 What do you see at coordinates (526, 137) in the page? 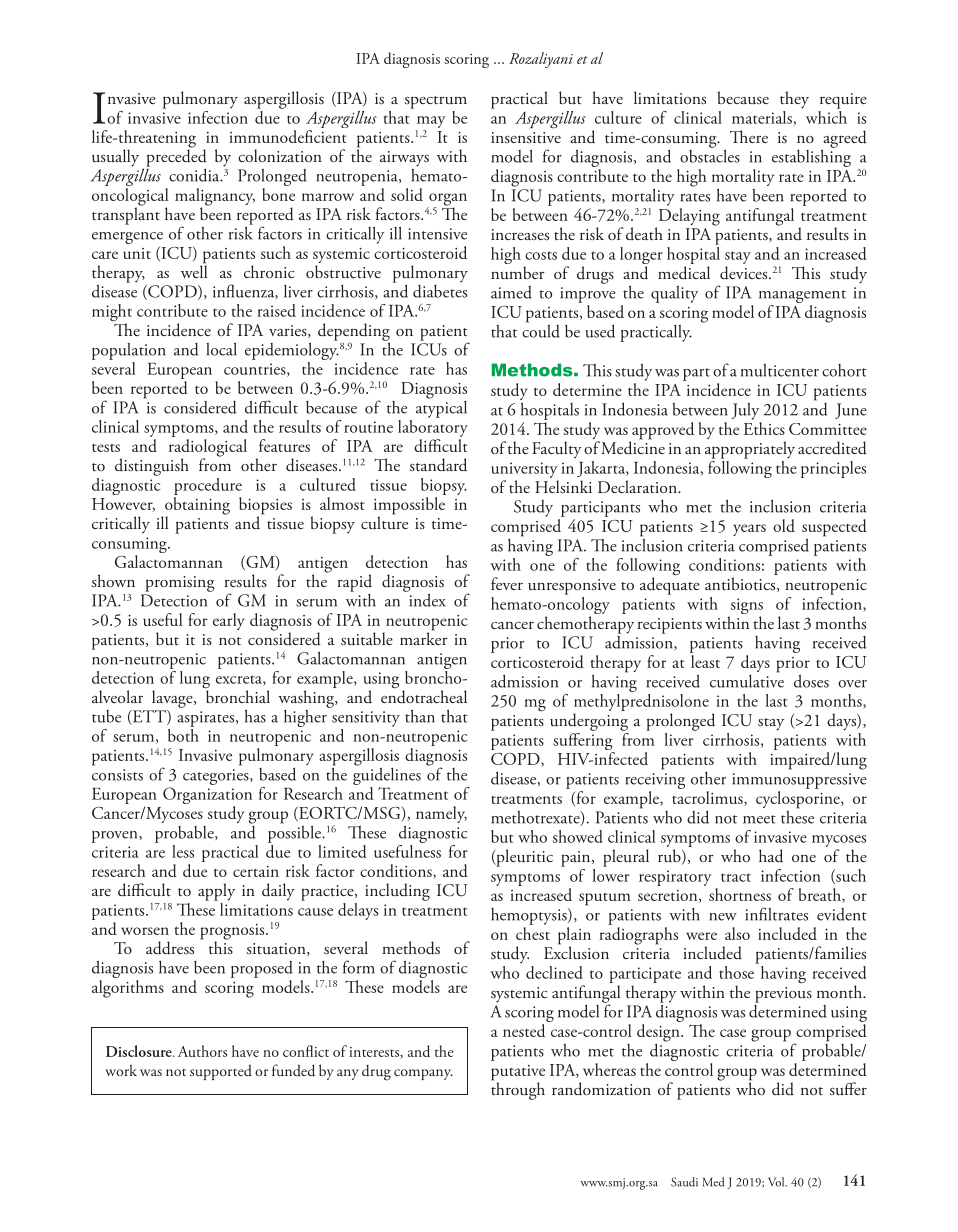
I see `insensitive` at bounding box center [526, 137].
